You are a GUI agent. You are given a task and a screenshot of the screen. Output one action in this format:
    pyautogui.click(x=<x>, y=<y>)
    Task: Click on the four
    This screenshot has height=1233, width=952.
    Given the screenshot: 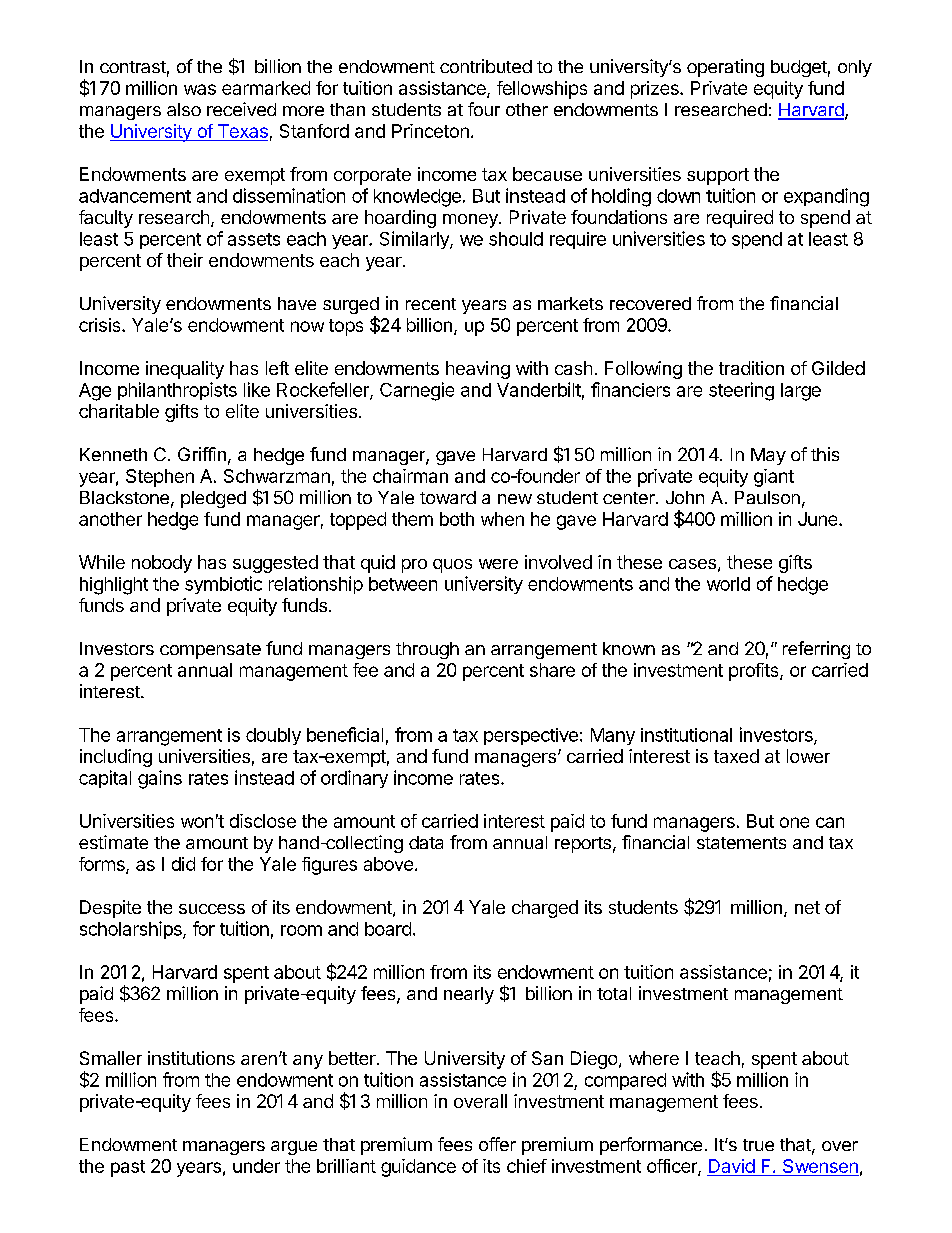 What is the action you would take?
    pyautogui.click(x=484, y=109)
